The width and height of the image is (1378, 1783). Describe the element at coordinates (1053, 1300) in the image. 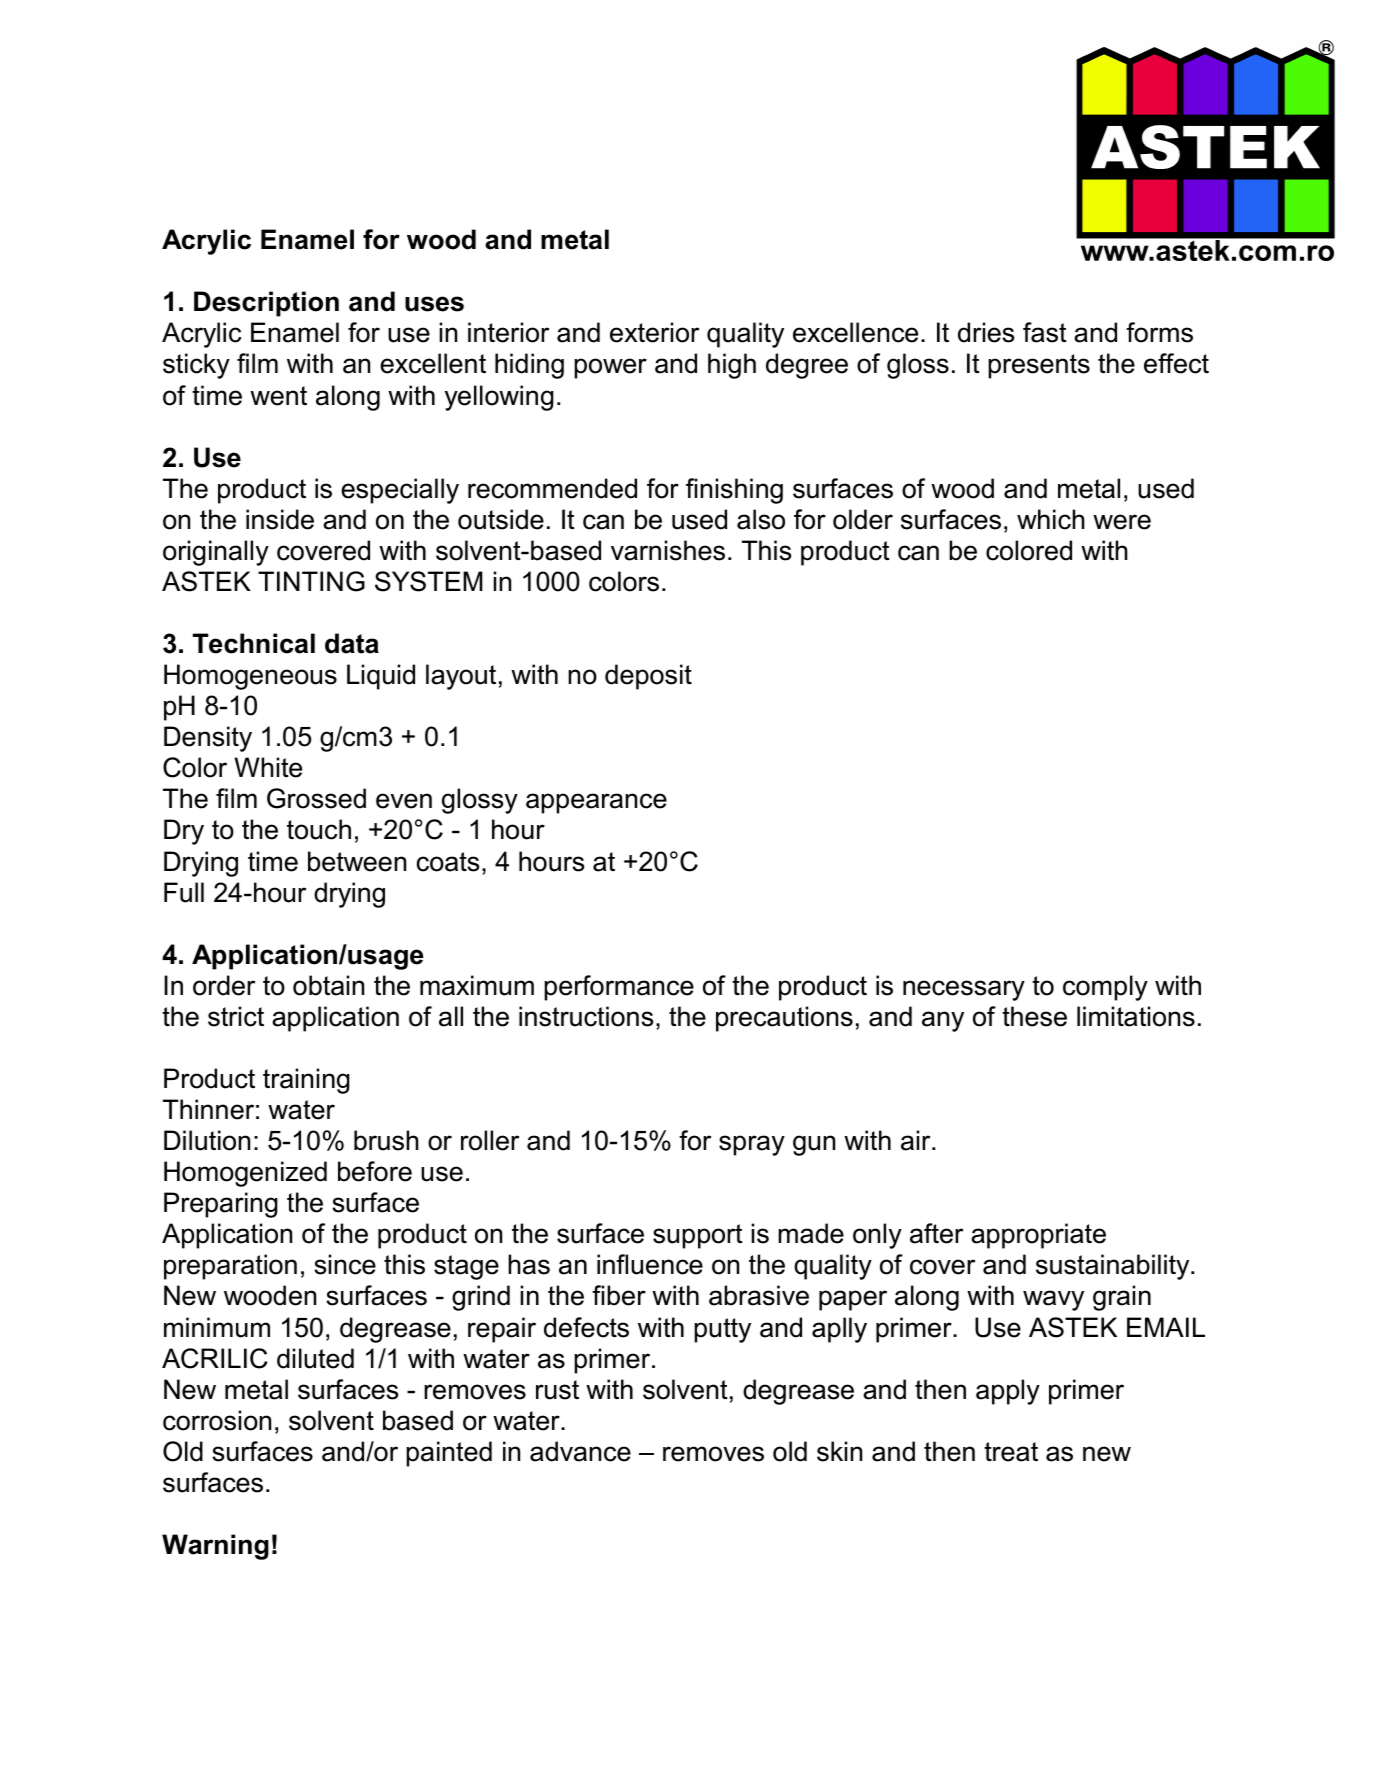

I see `wavy` at that location.
